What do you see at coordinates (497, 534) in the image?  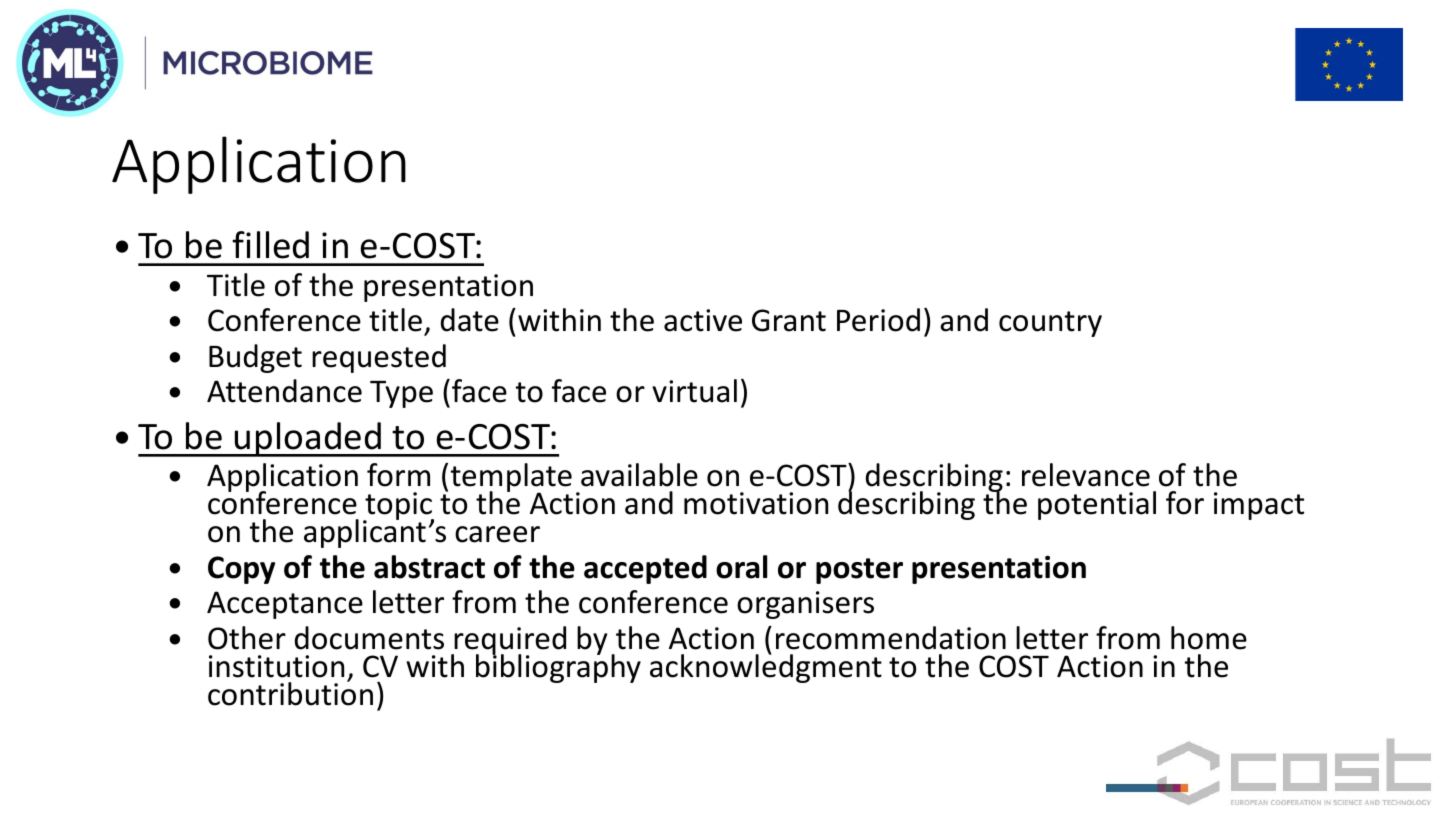 I see `career` at bounding box center [497, 534].
